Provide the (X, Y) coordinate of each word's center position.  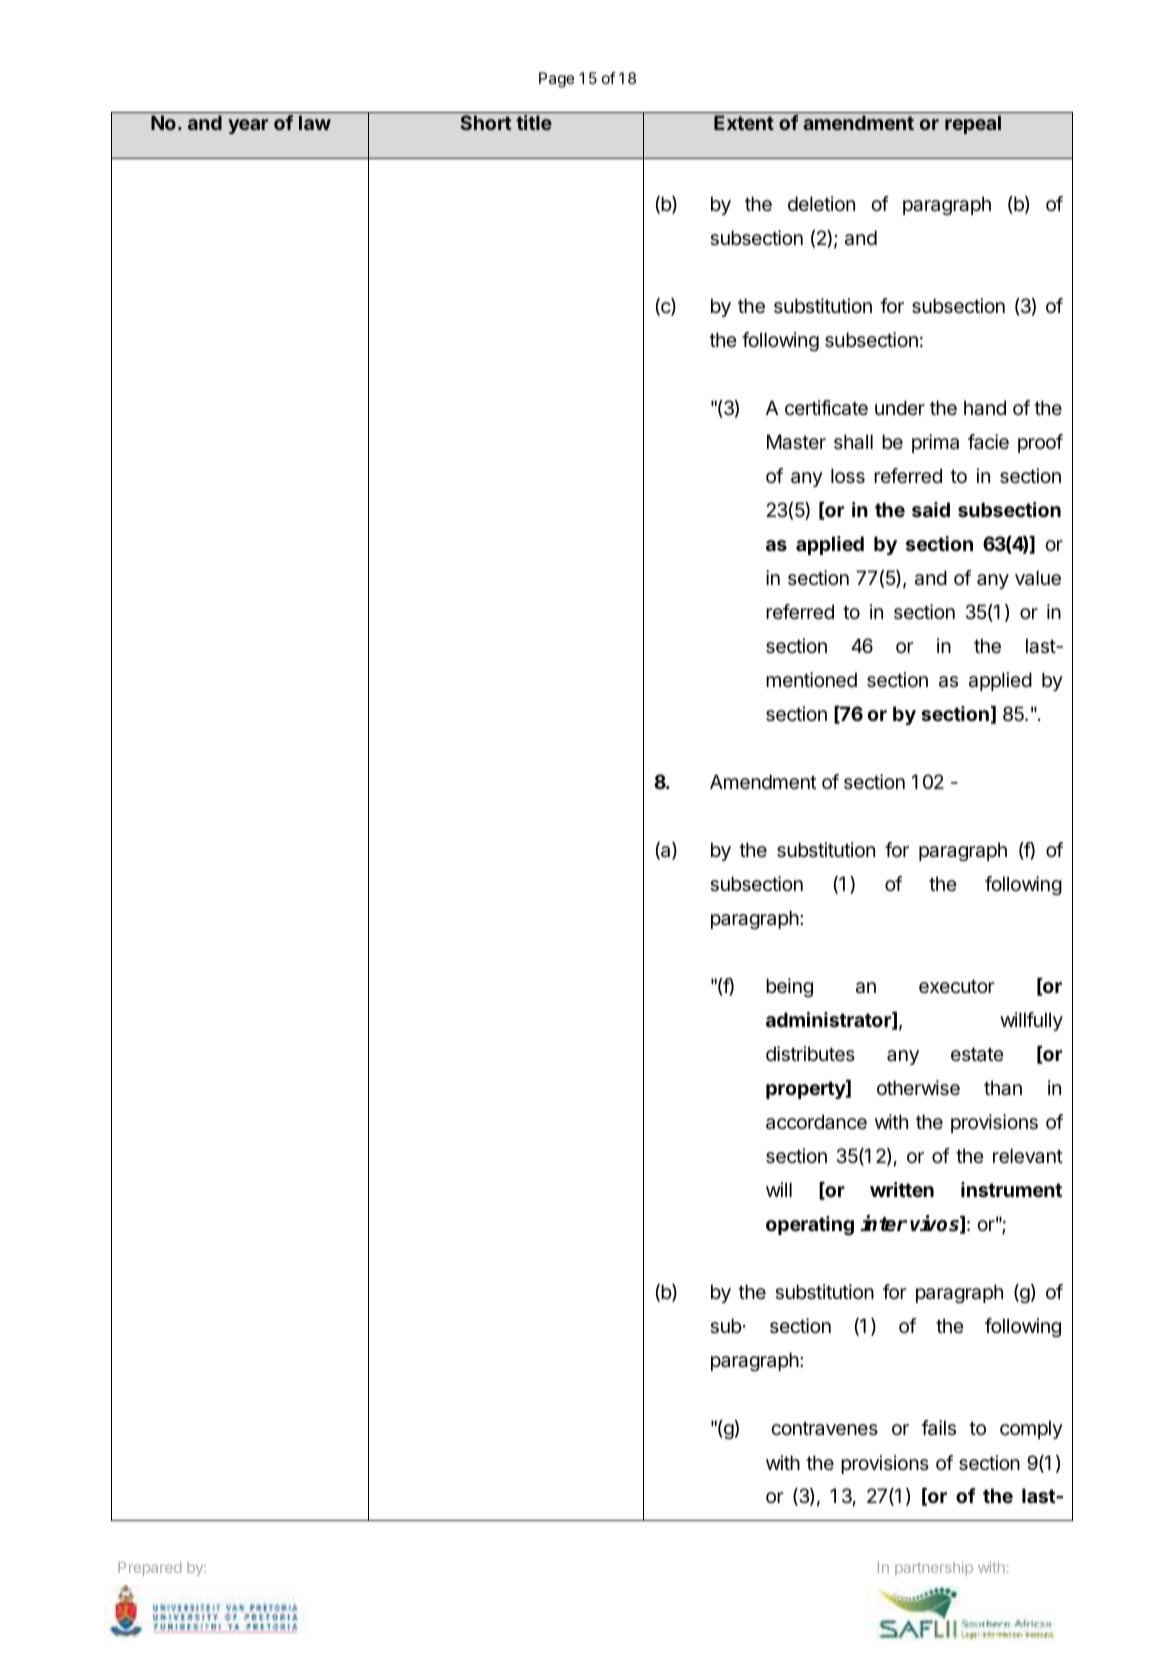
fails (938, 1428)
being (789, 988)
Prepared (149, 1569)
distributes (810, 1054)
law (315, 122)
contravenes (824, 1428)
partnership (934, 1568)
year (248, 126)
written (902, 1189)
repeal (973, 124)
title (534, 122)
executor (956, 986)
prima (935, 443)
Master (796, 442)
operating (810, 1226)
